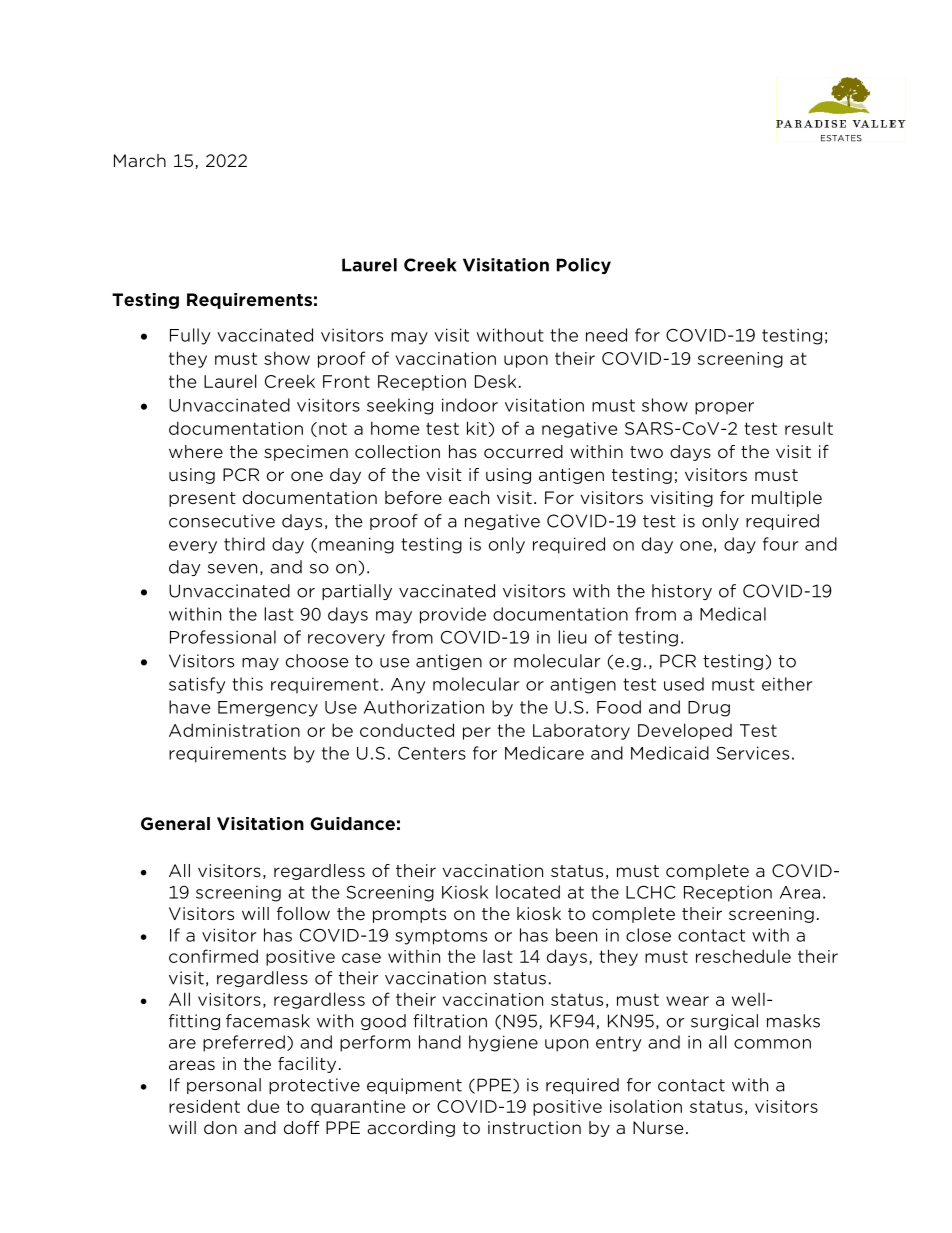  What do you see at coordinates (469, 497) in the image?
I see `each` at bounding box center [469, 497].
